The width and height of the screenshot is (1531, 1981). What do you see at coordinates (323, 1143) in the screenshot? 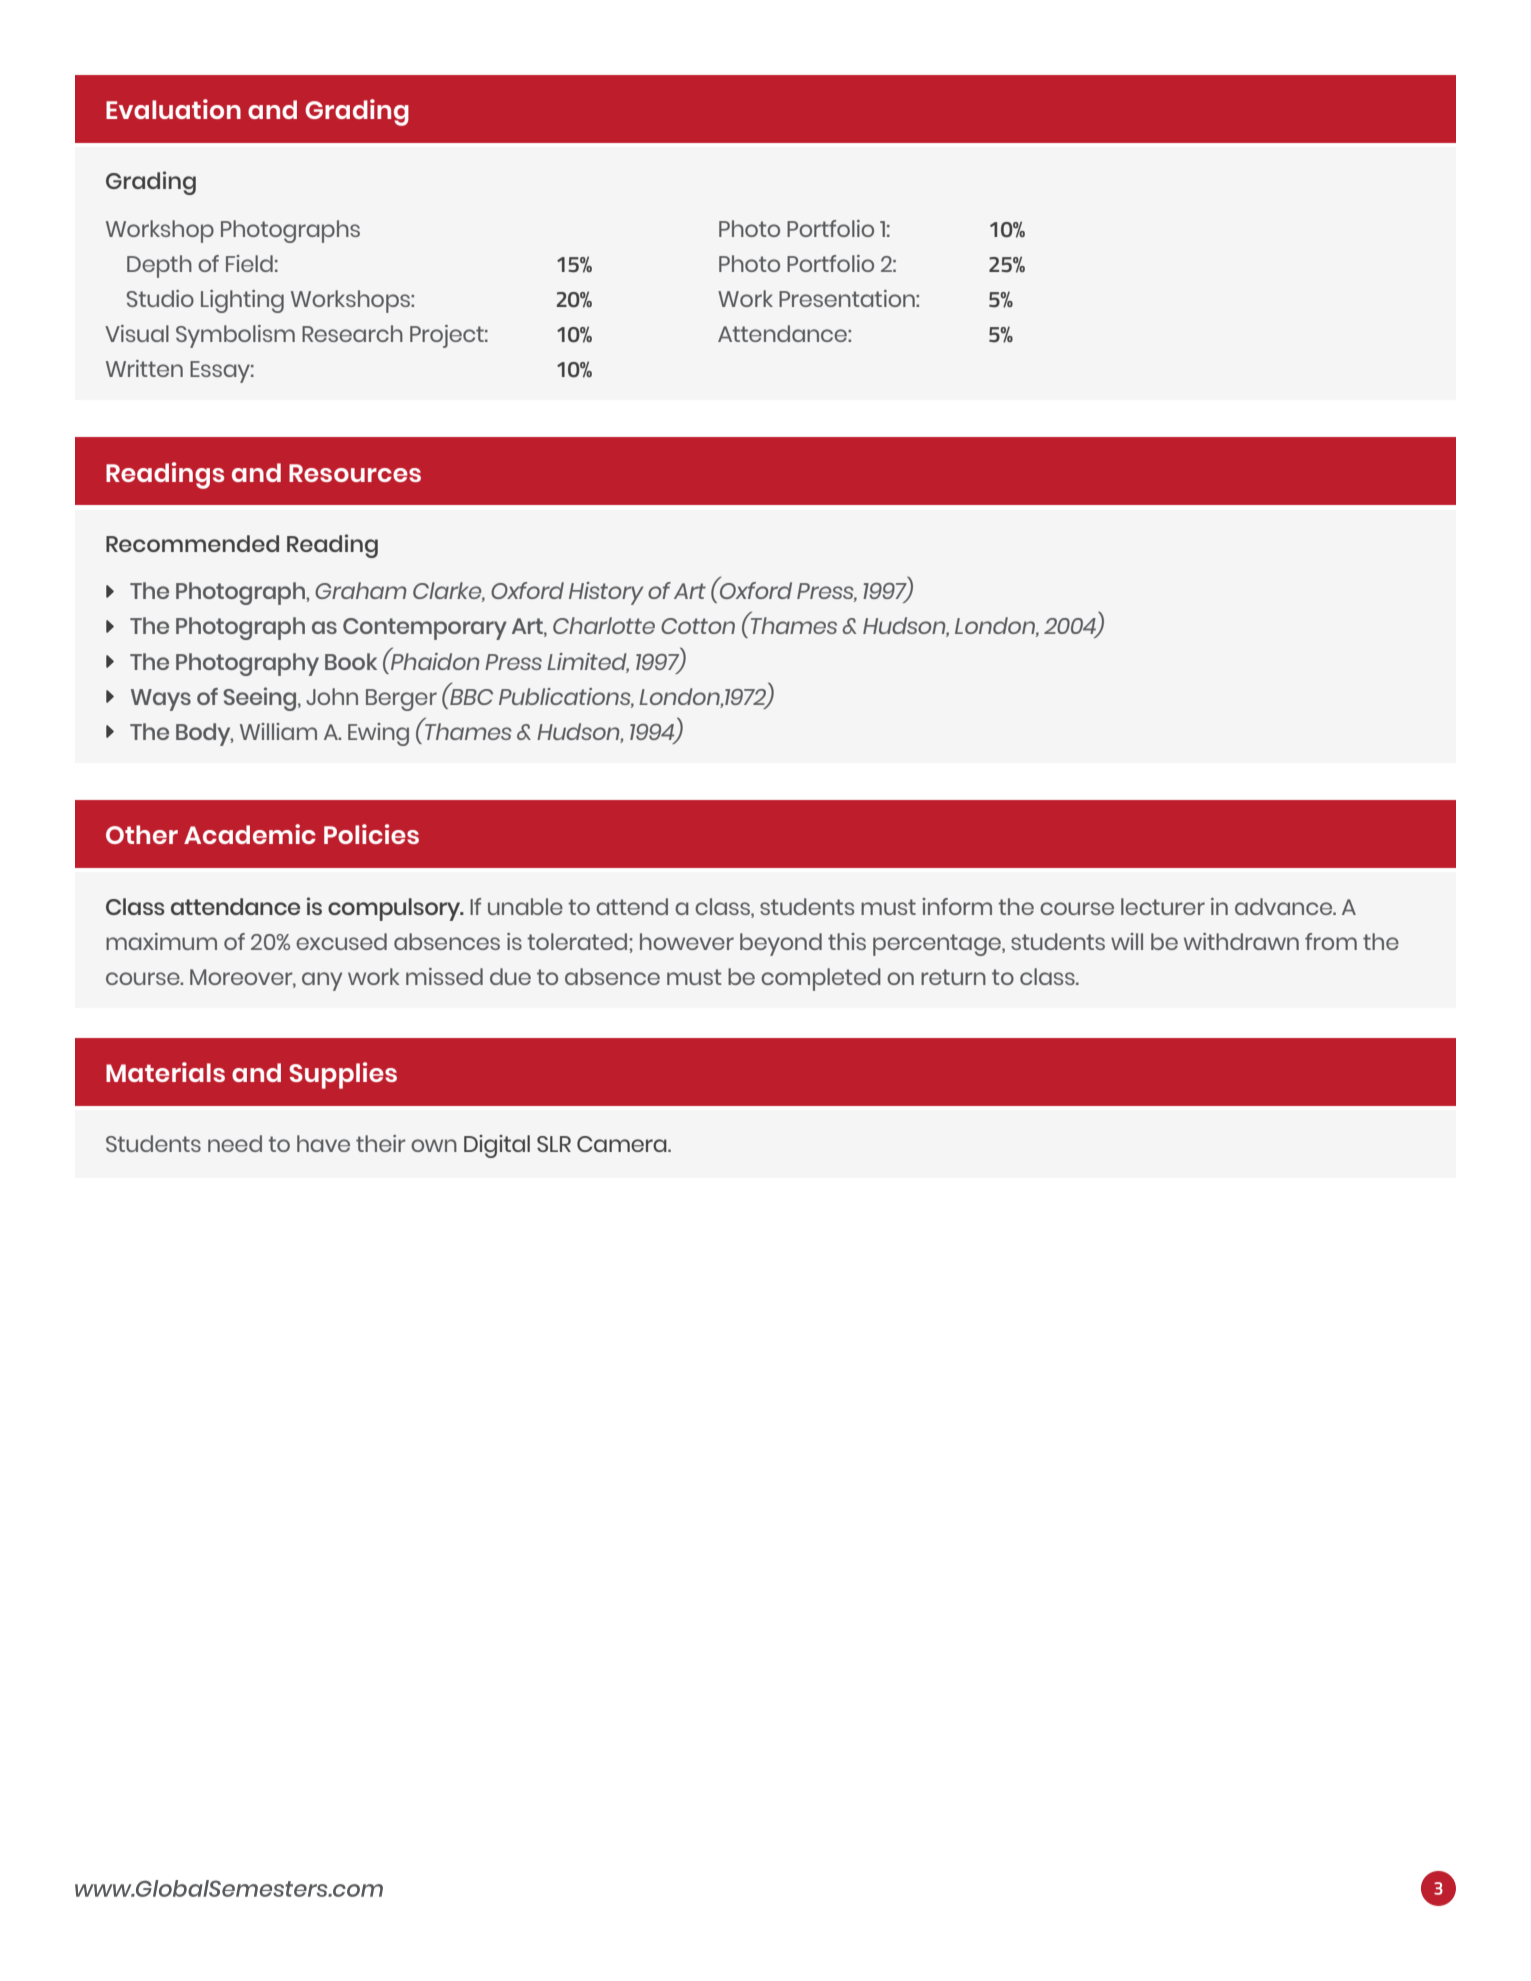
I see `have` at bounding box center [323, 1143].
